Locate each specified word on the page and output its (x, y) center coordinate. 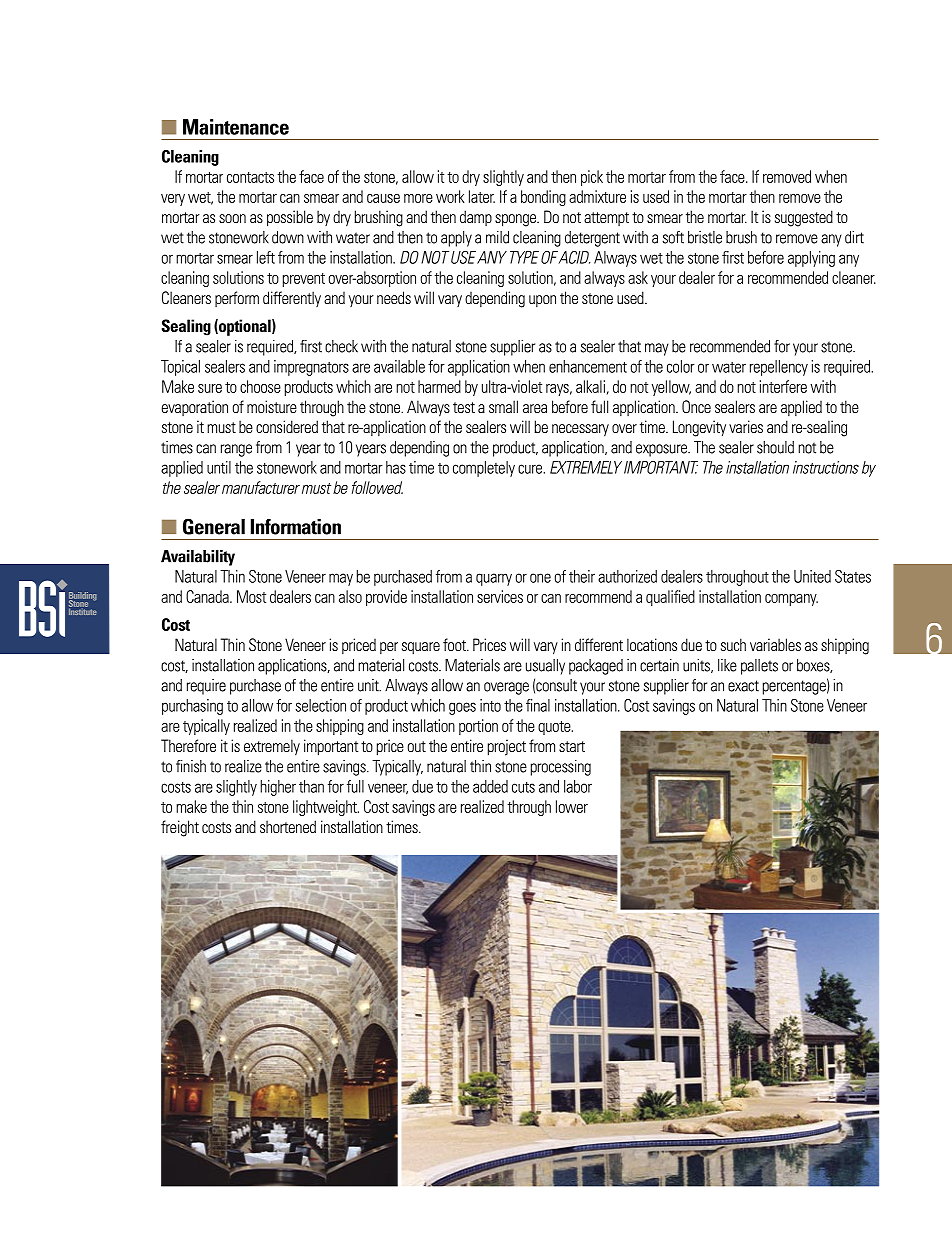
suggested (804, 218)
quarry (494, 579)
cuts (523, 787)
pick (592, 178)
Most (251, 596)
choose (260, 386)
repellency (779, 368)
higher (278, 788)
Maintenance (236, 127)
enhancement (588, 366)
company (791, 600)
